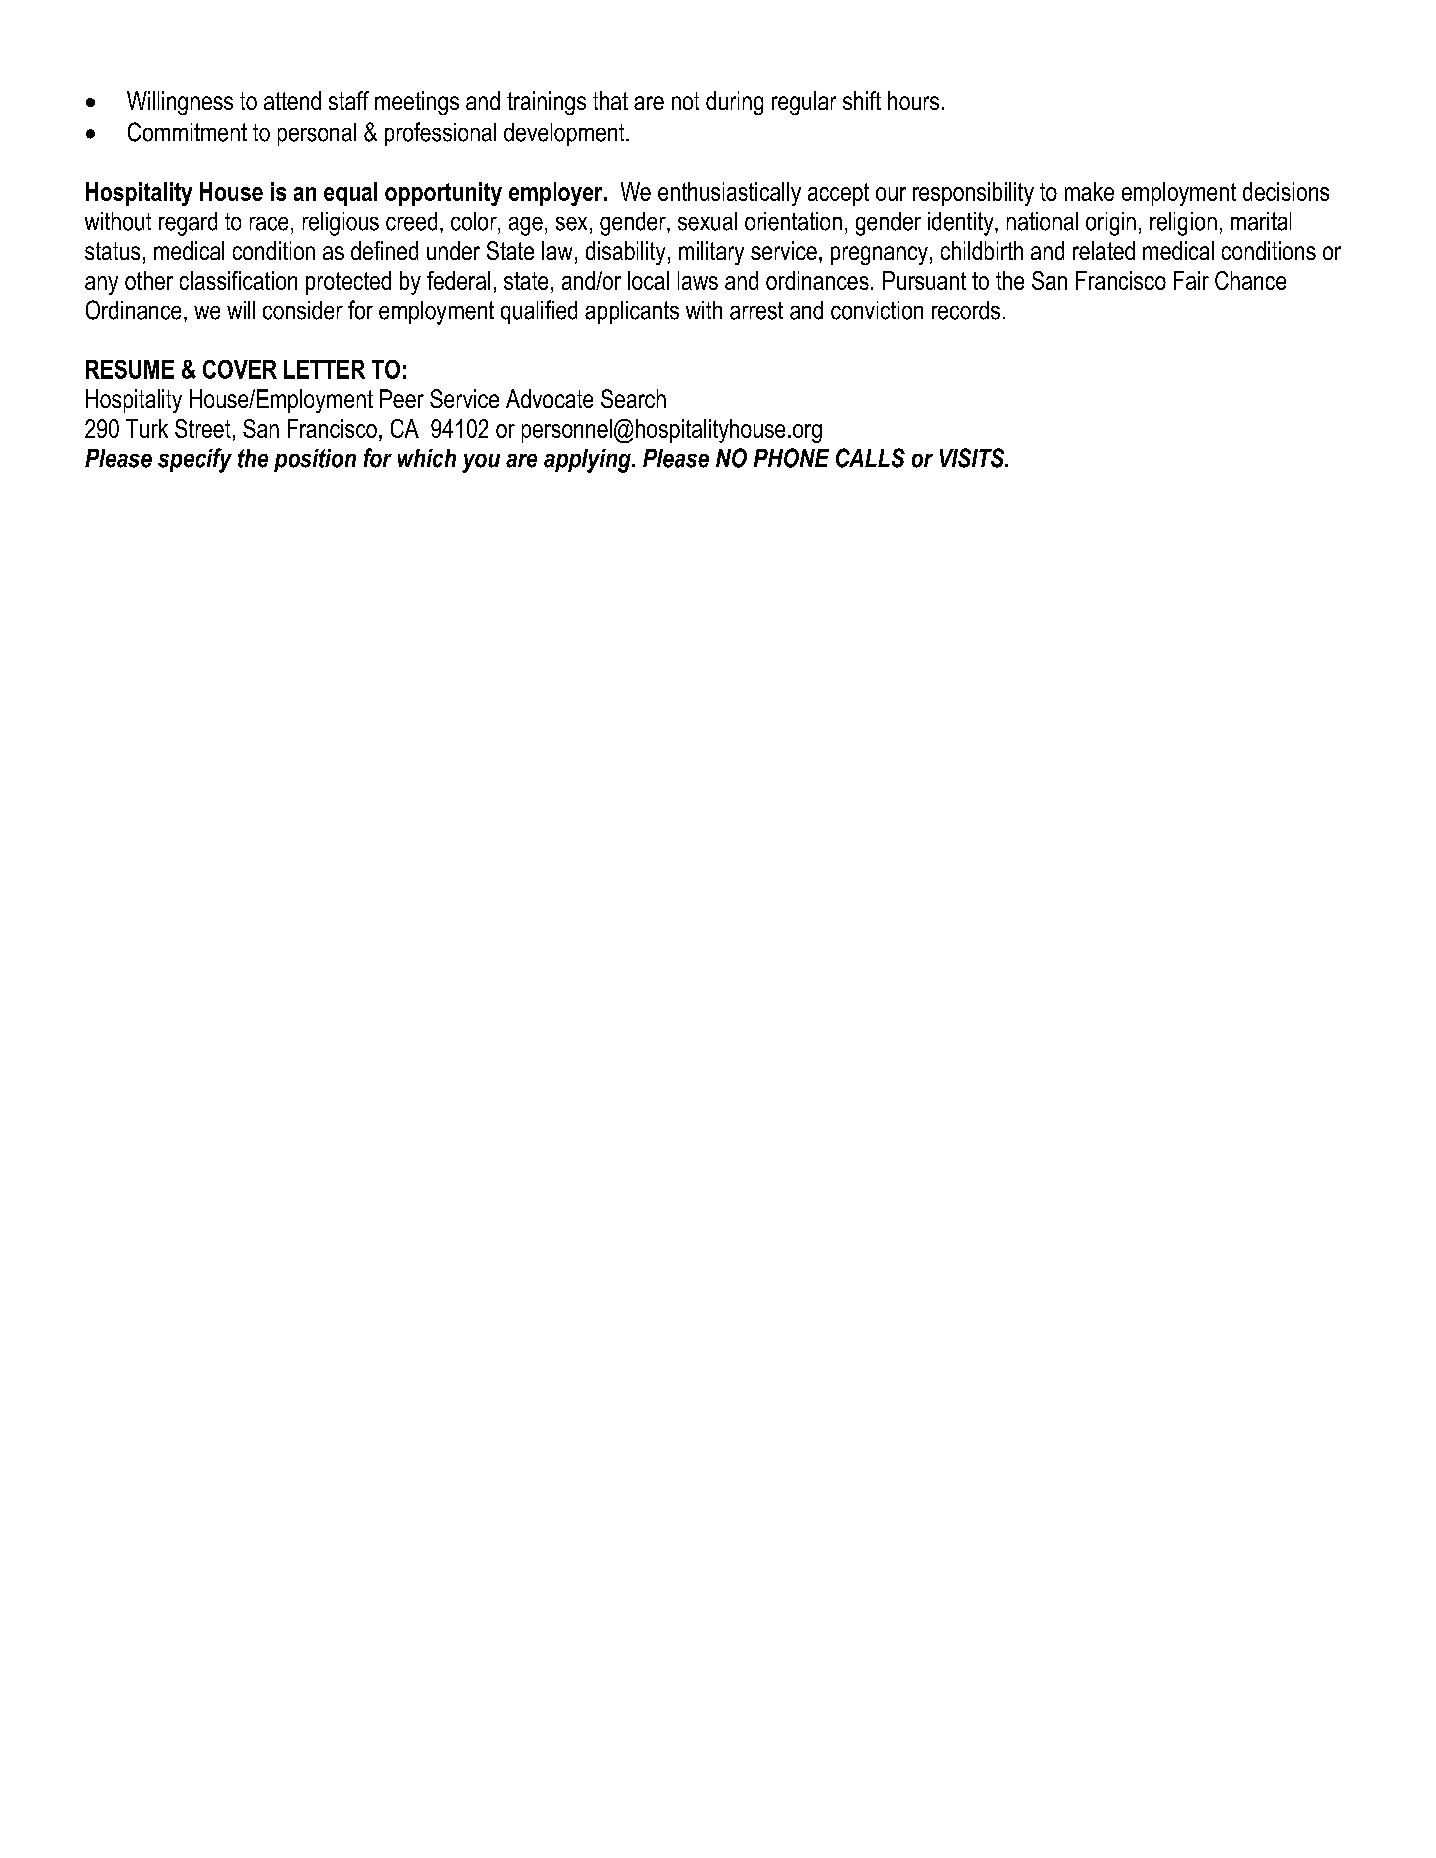 This screenshot has height=1858, width=1436. I want to click on equal, so click(350, 194).
